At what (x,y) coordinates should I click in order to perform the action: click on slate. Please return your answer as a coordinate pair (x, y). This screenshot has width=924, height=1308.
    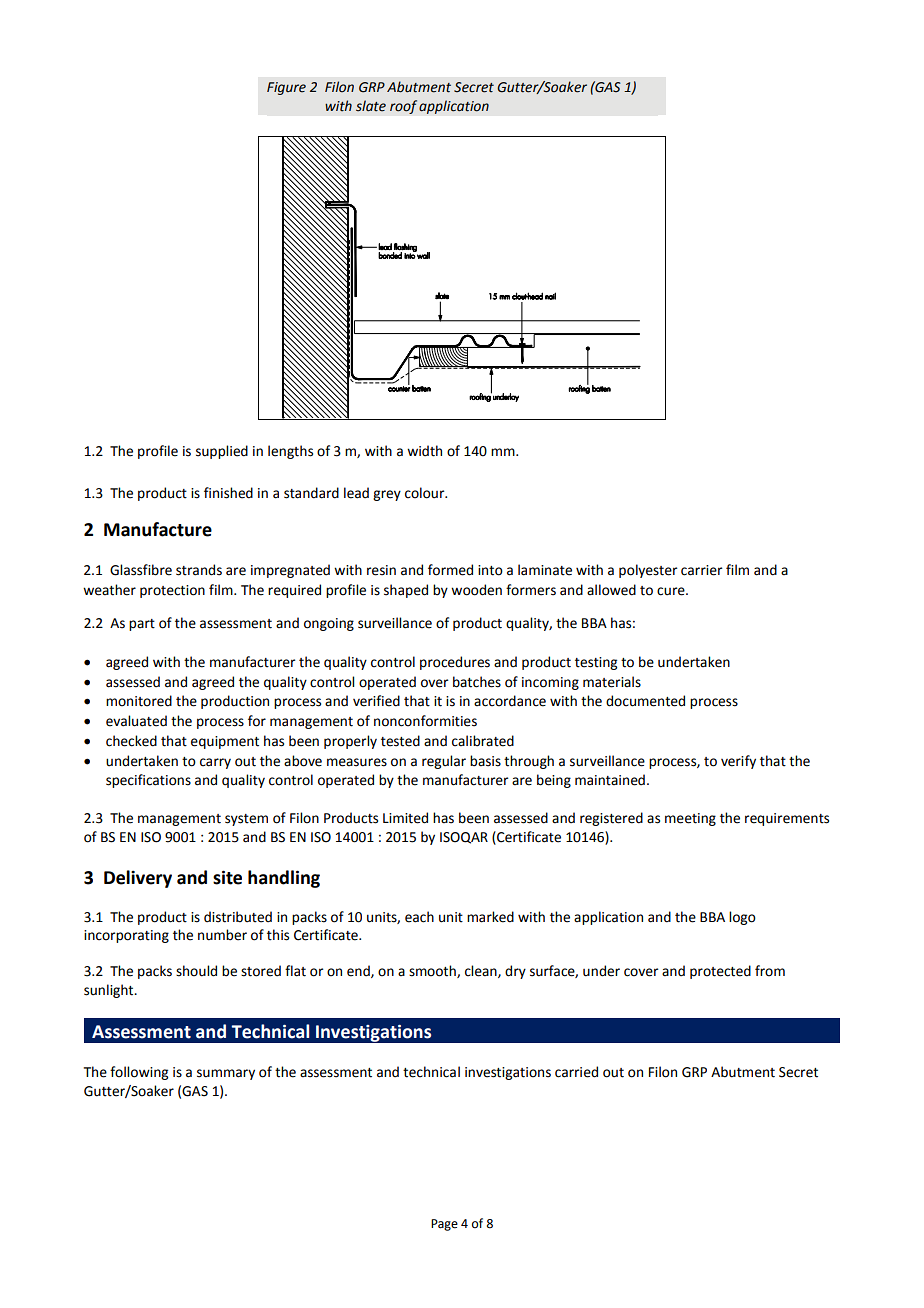
    Looking at the image, I should click on (371, 106).
